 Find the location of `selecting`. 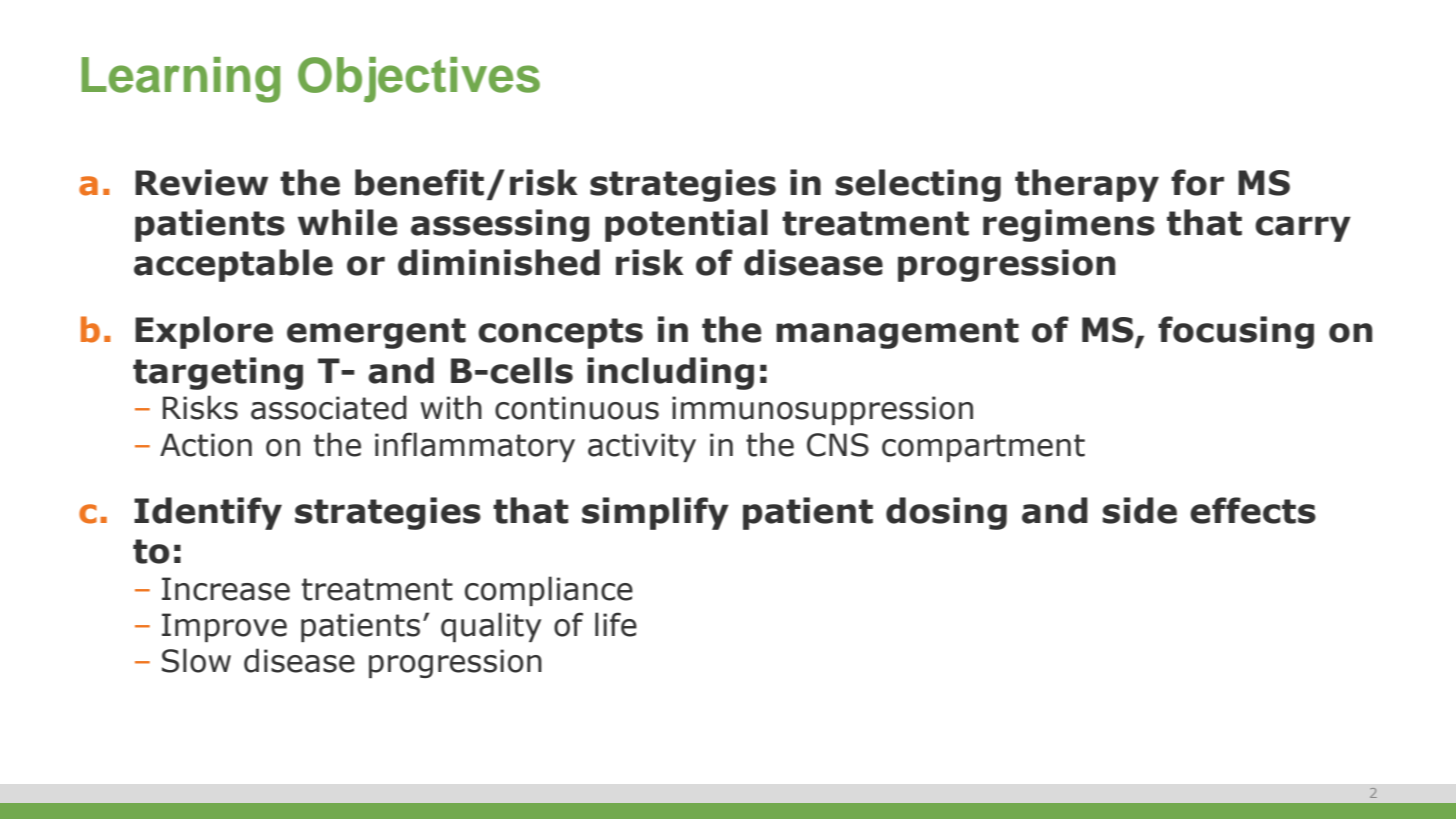

selecting is located at coordinates (918, 185).
